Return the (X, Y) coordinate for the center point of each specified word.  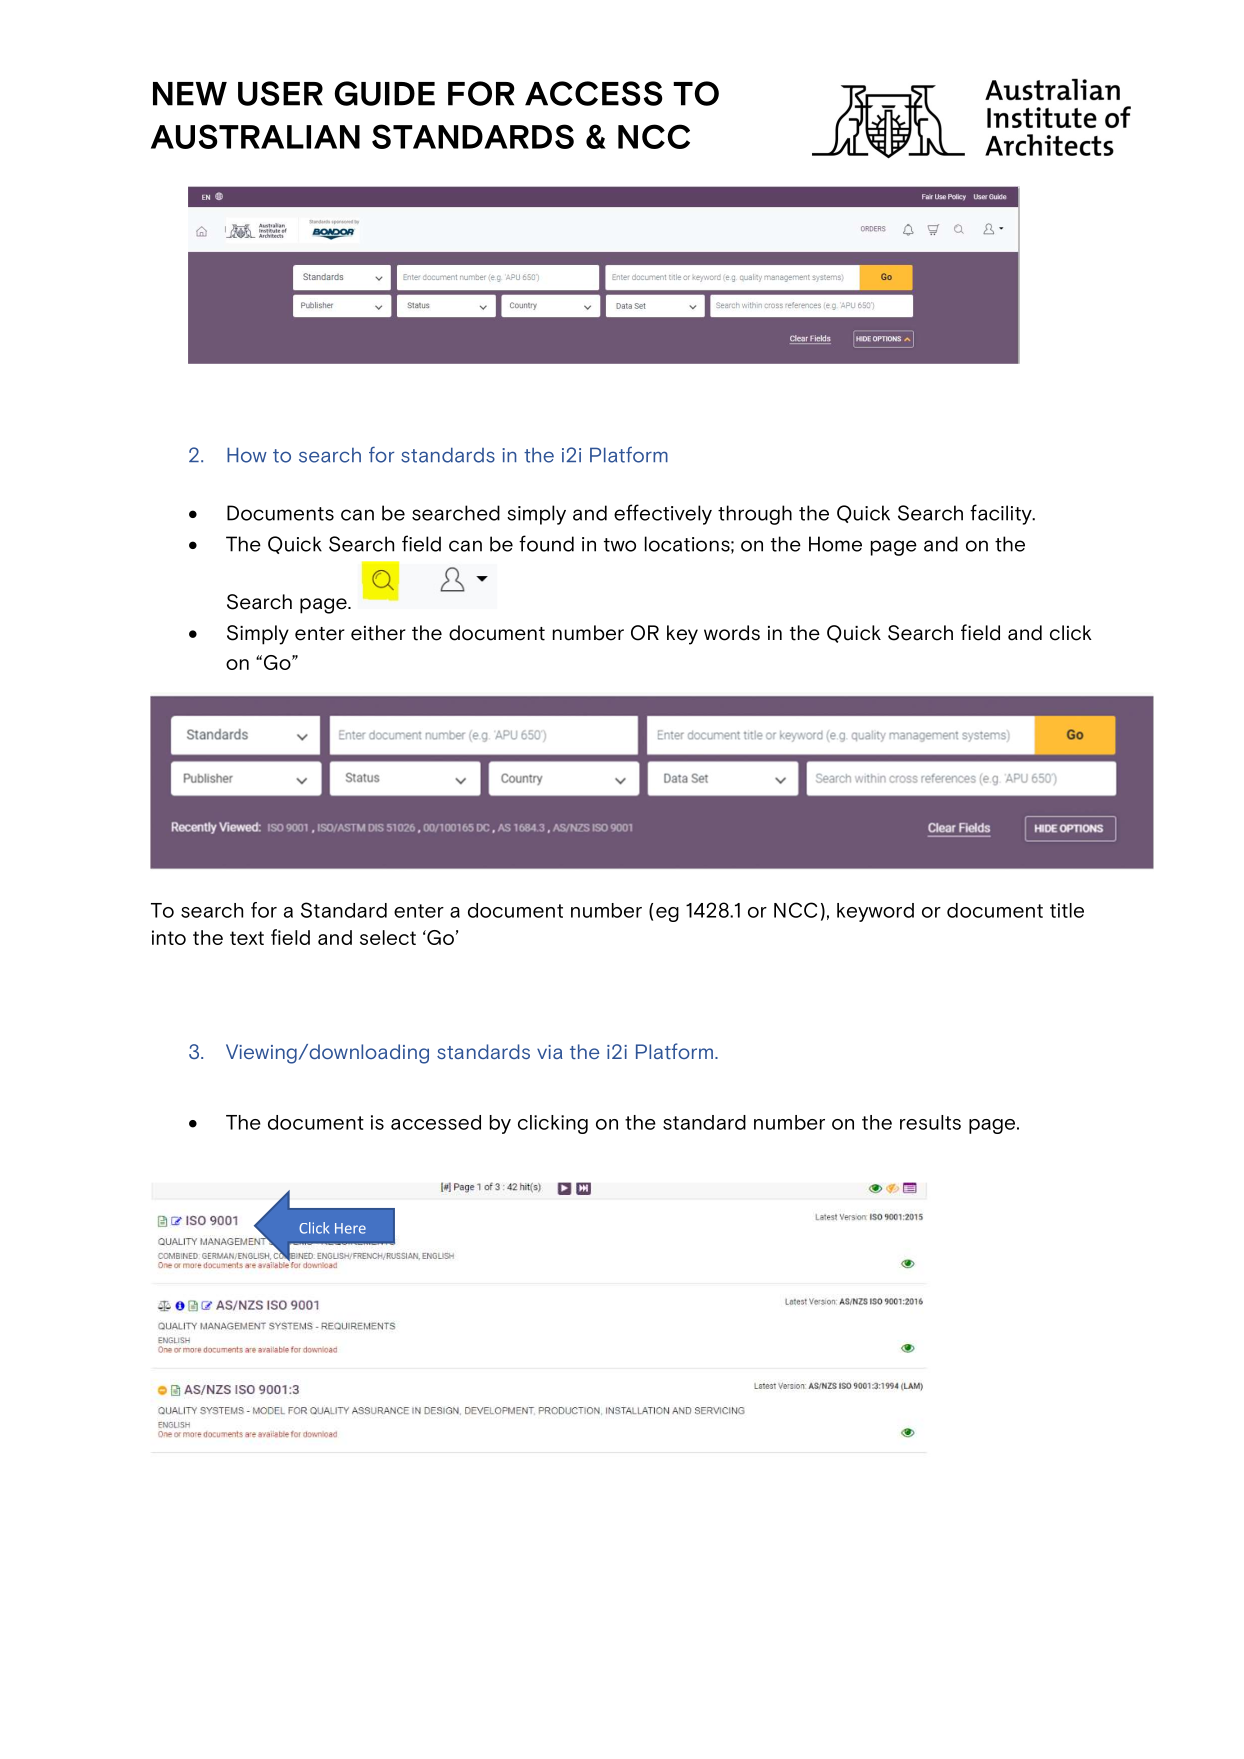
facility (1002, 514)
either (378, 633)
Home (835, 544)
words (732, 633)
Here (350, 1228)
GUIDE (384, 93)
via (550, 1052)
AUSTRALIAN (255, 136)
